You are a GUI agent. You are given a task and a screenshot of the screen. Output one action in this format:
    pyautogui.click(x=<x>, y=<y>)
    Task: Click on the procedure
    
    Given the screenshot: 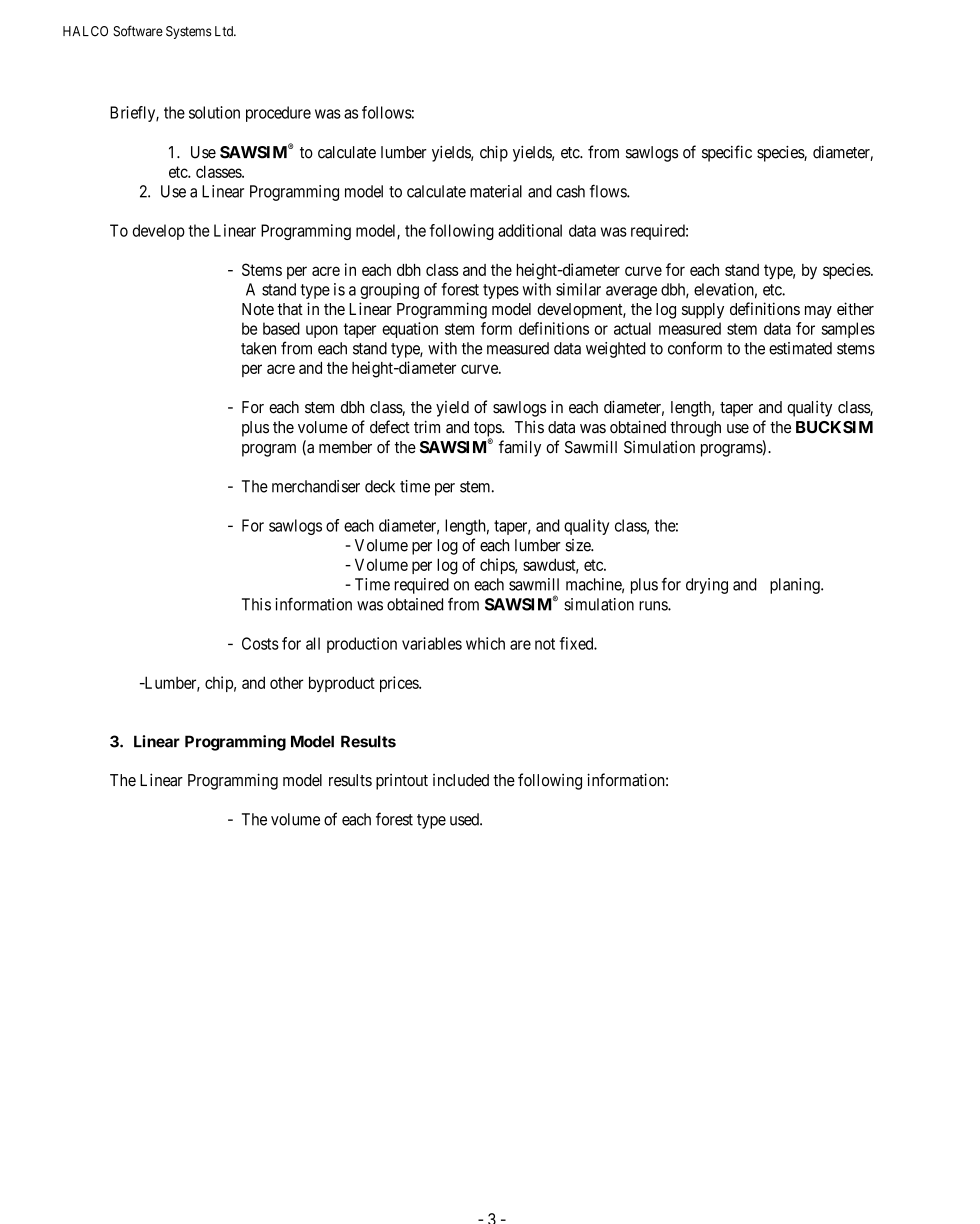 What is the action you would take?
    pyautogui.click(x=278, y=114)
